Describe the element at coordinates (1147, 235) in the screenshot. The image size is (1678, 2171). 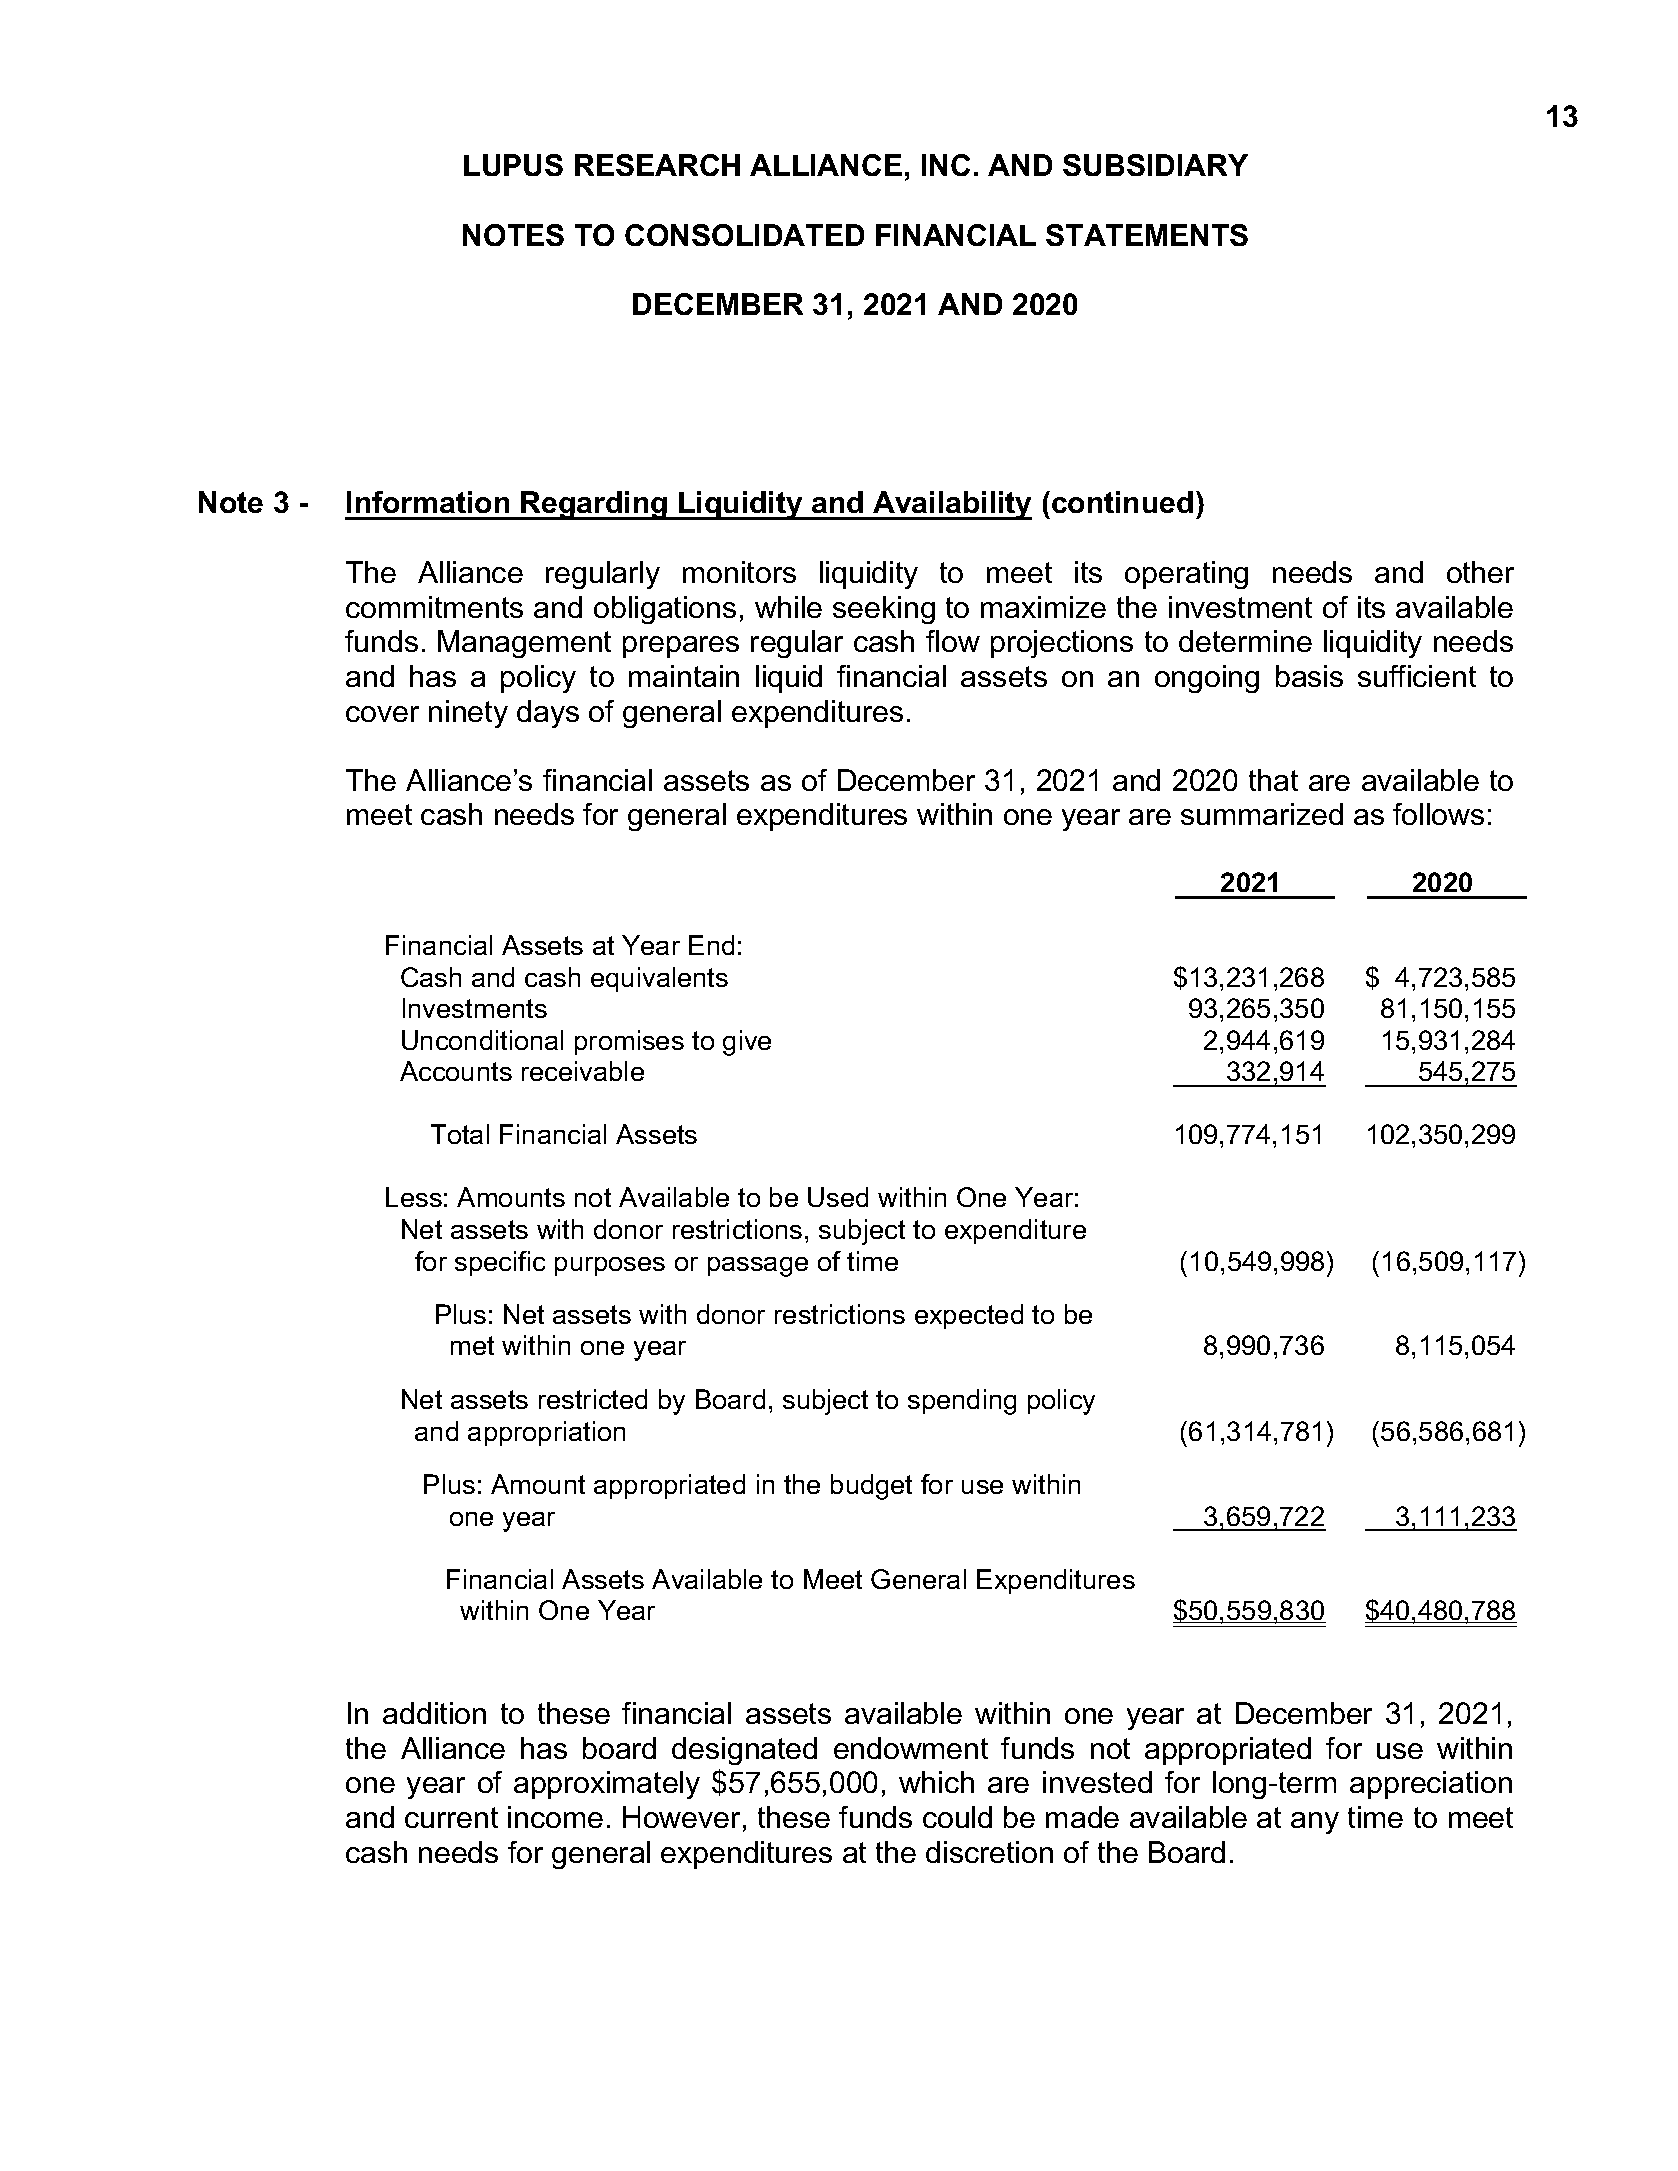
I see `STATEMENTS` at that location.
